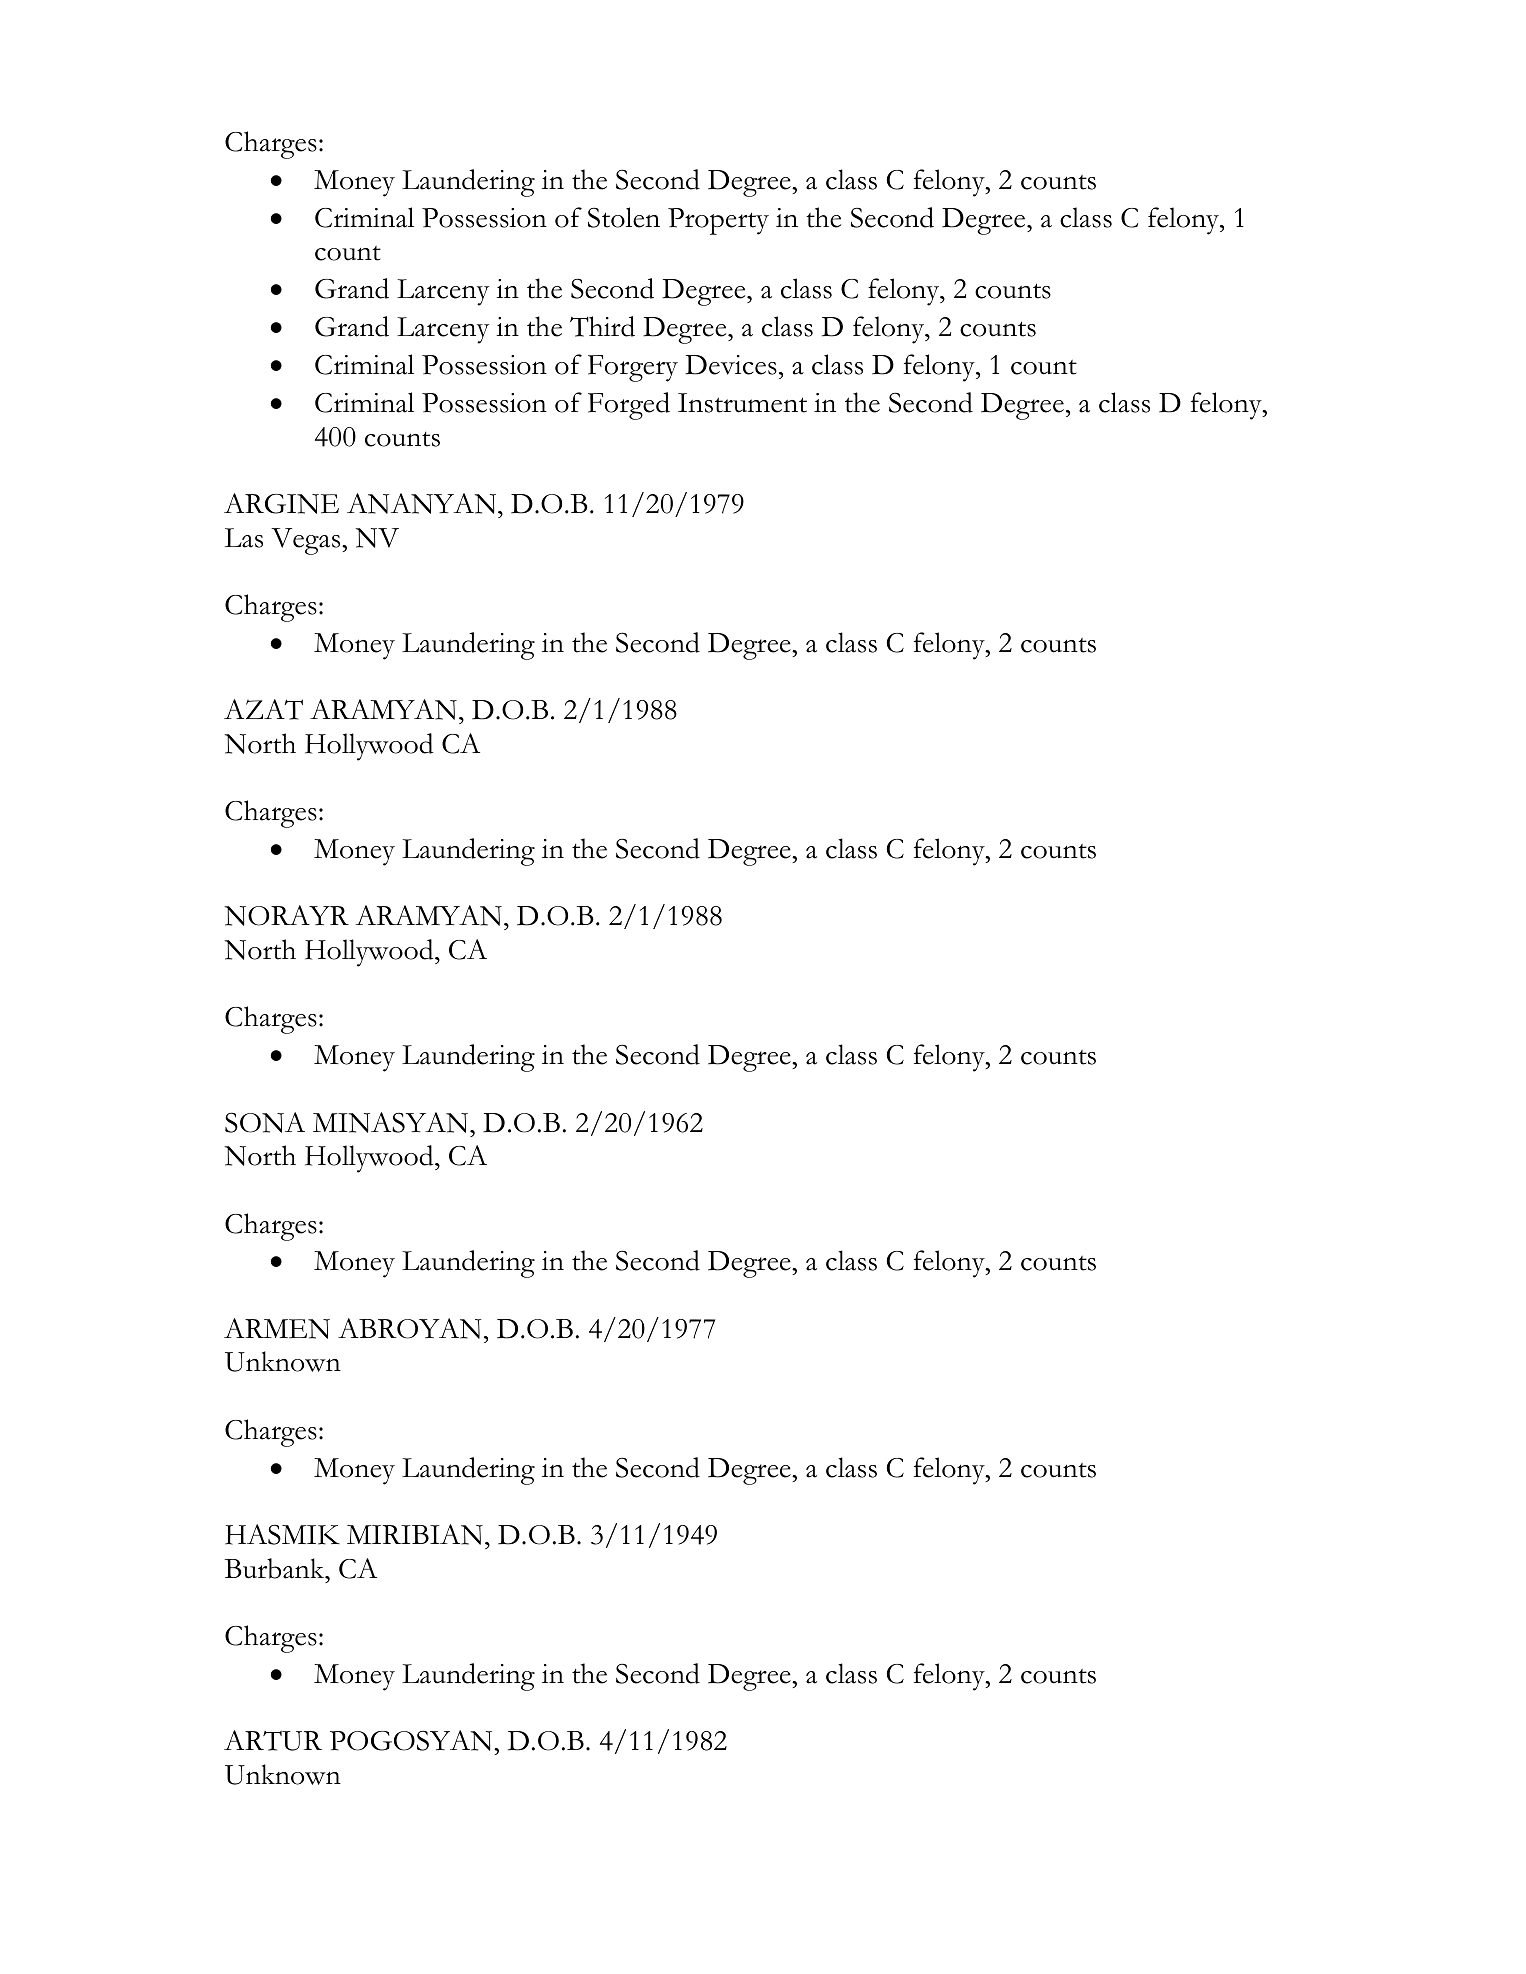 The width and height of the image is (1526, 1974). Describe the element at coordinates (633, 368) in the image. I see `Forgery` at that location.
